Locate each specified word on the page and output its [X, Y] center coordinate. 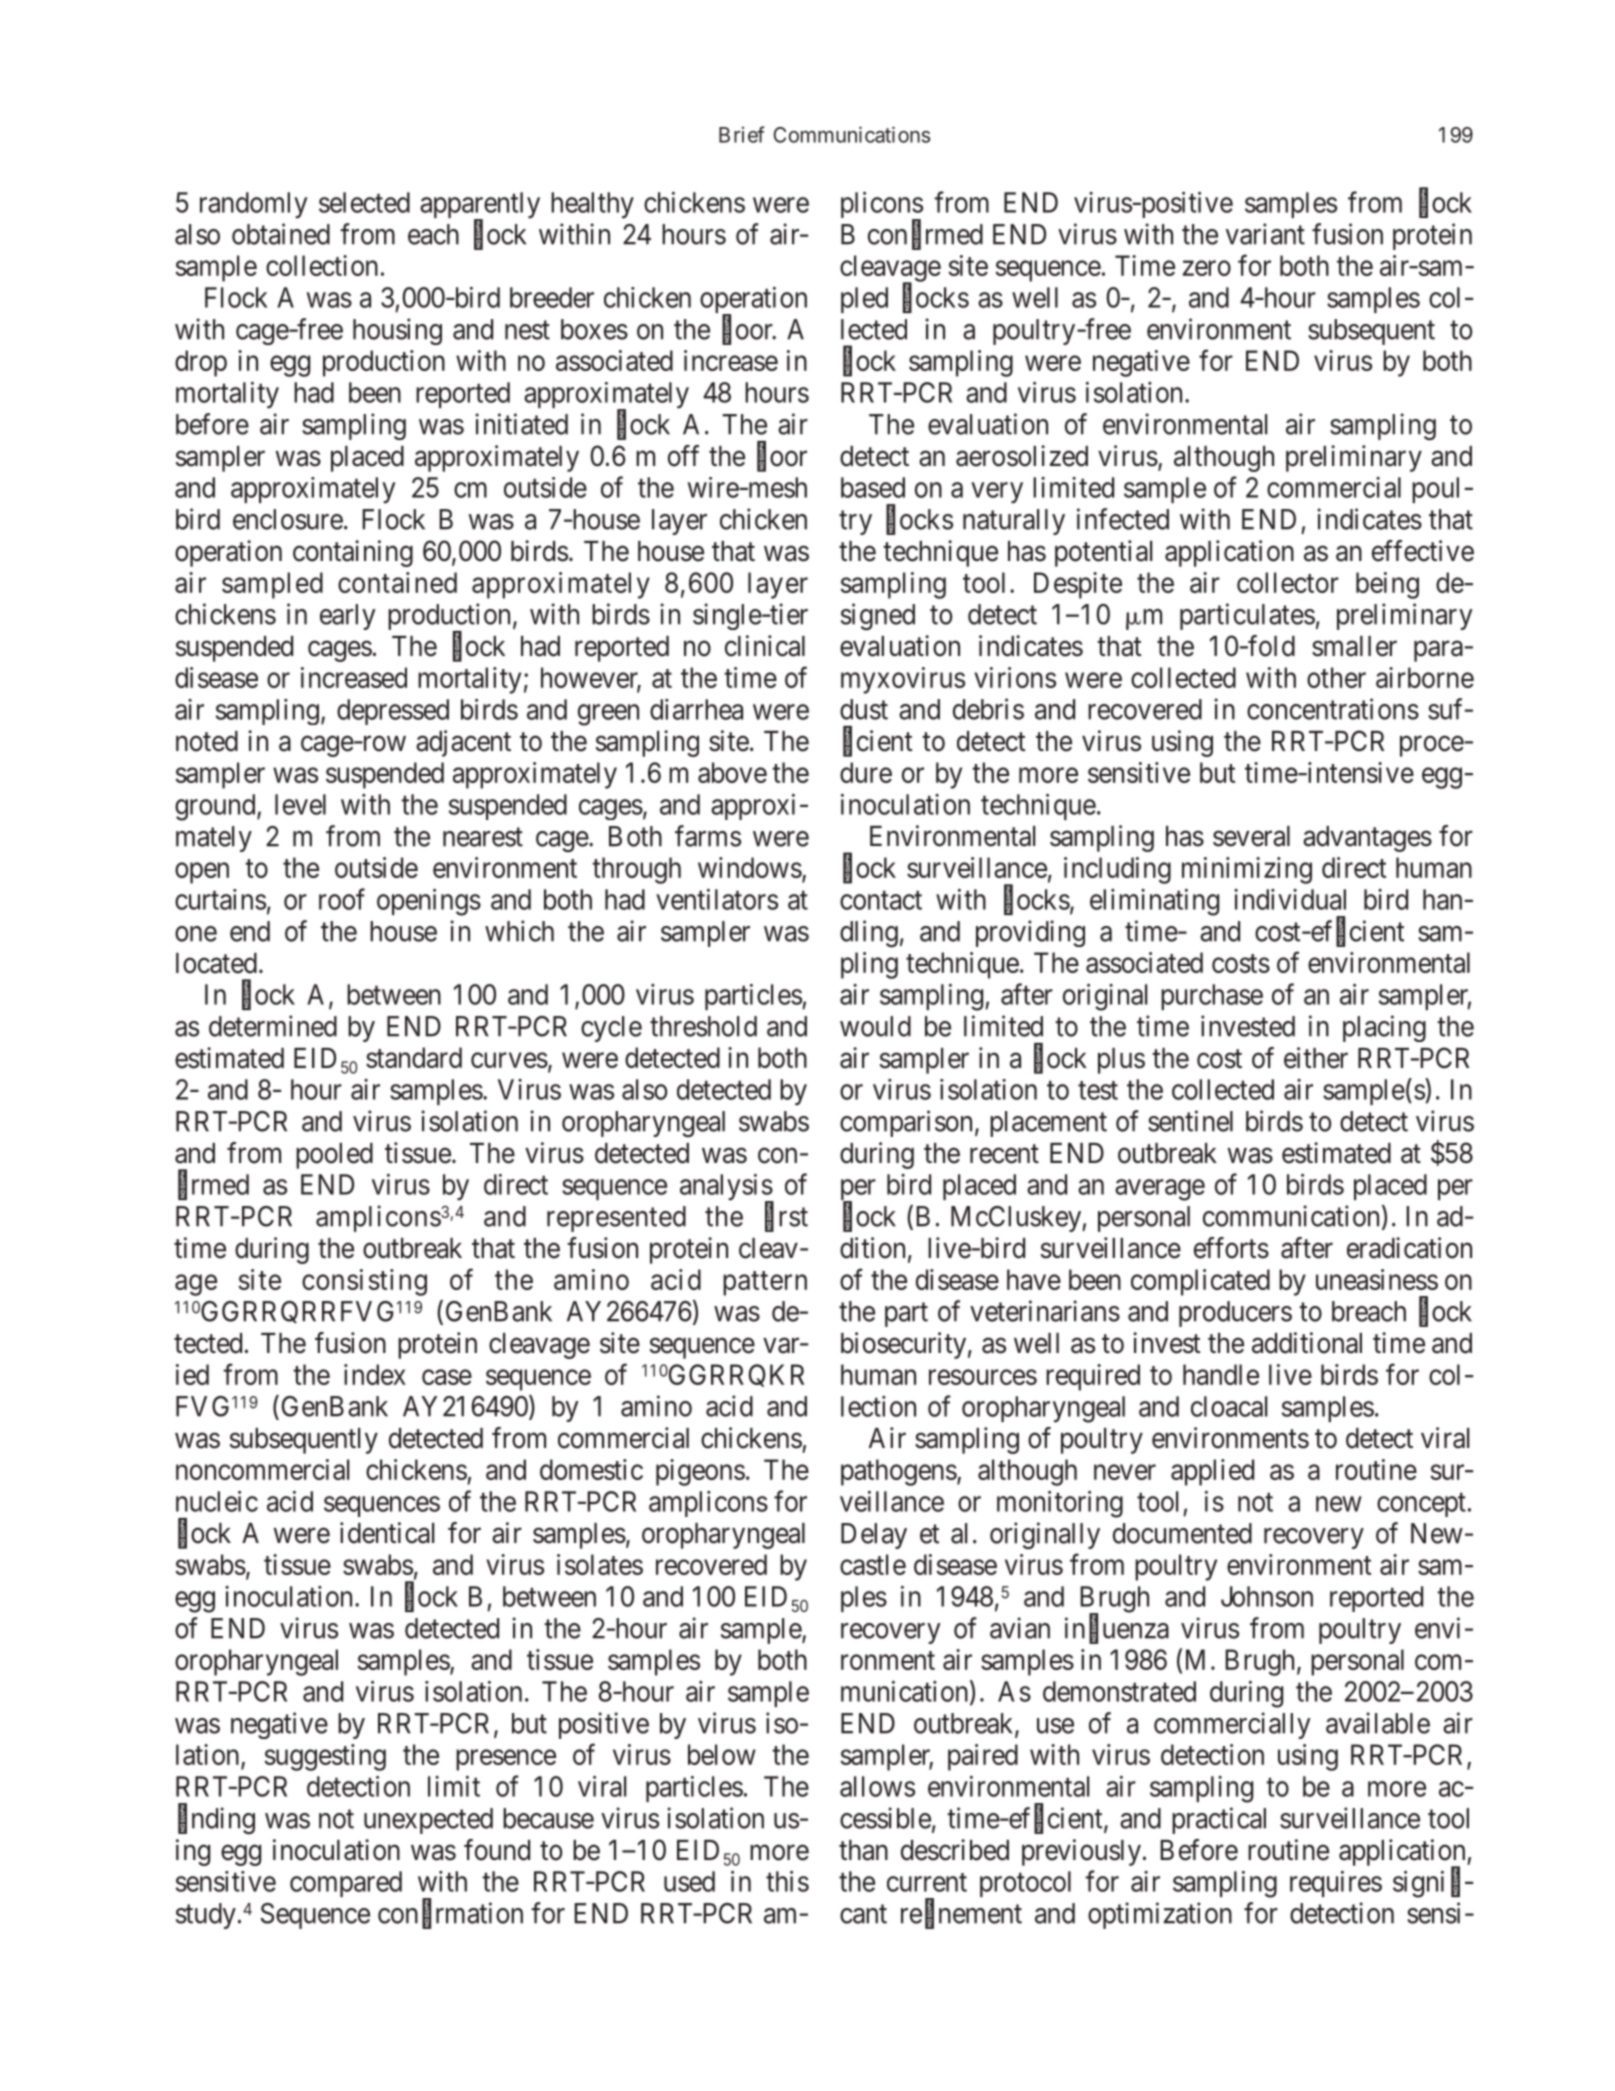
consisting [364, 1282]
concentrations [1333, 709]
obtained [281, 234]
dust [864, 709]
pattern [765, 1283]
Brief [742, 134]
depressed [393, 712]
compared [346, 1884]
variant [1265, 234]
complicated [1200, 1282]
